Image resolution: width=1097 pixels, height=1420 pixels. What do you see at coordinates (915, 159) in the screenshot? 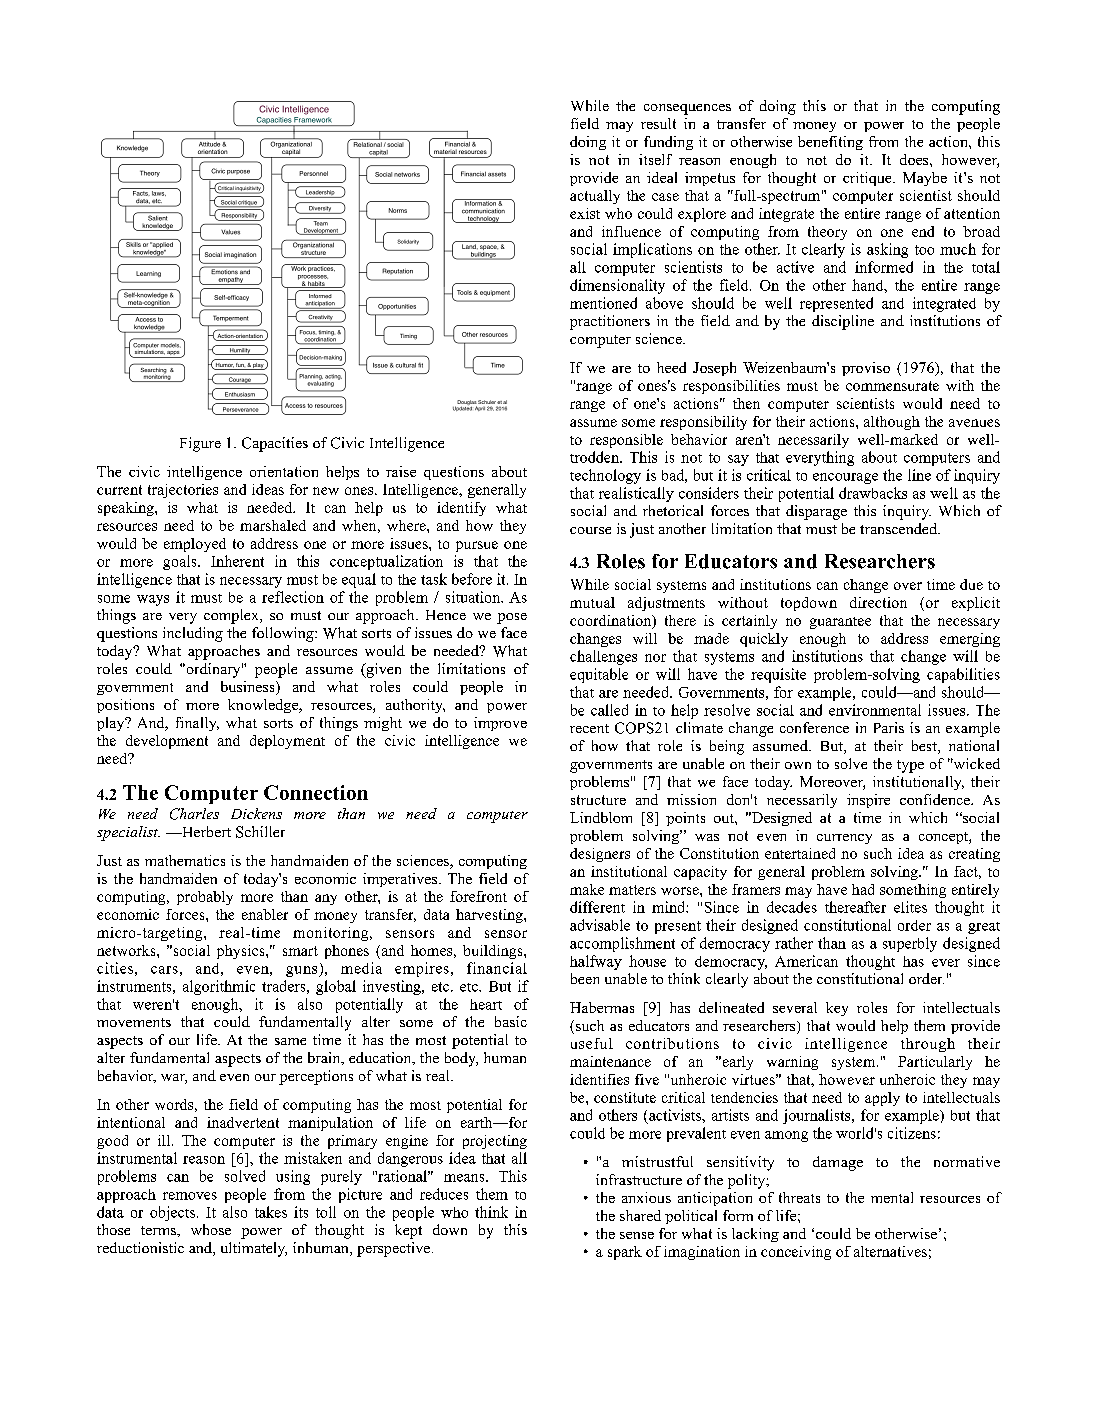
I see `does` at bounding box center [915, 159].
